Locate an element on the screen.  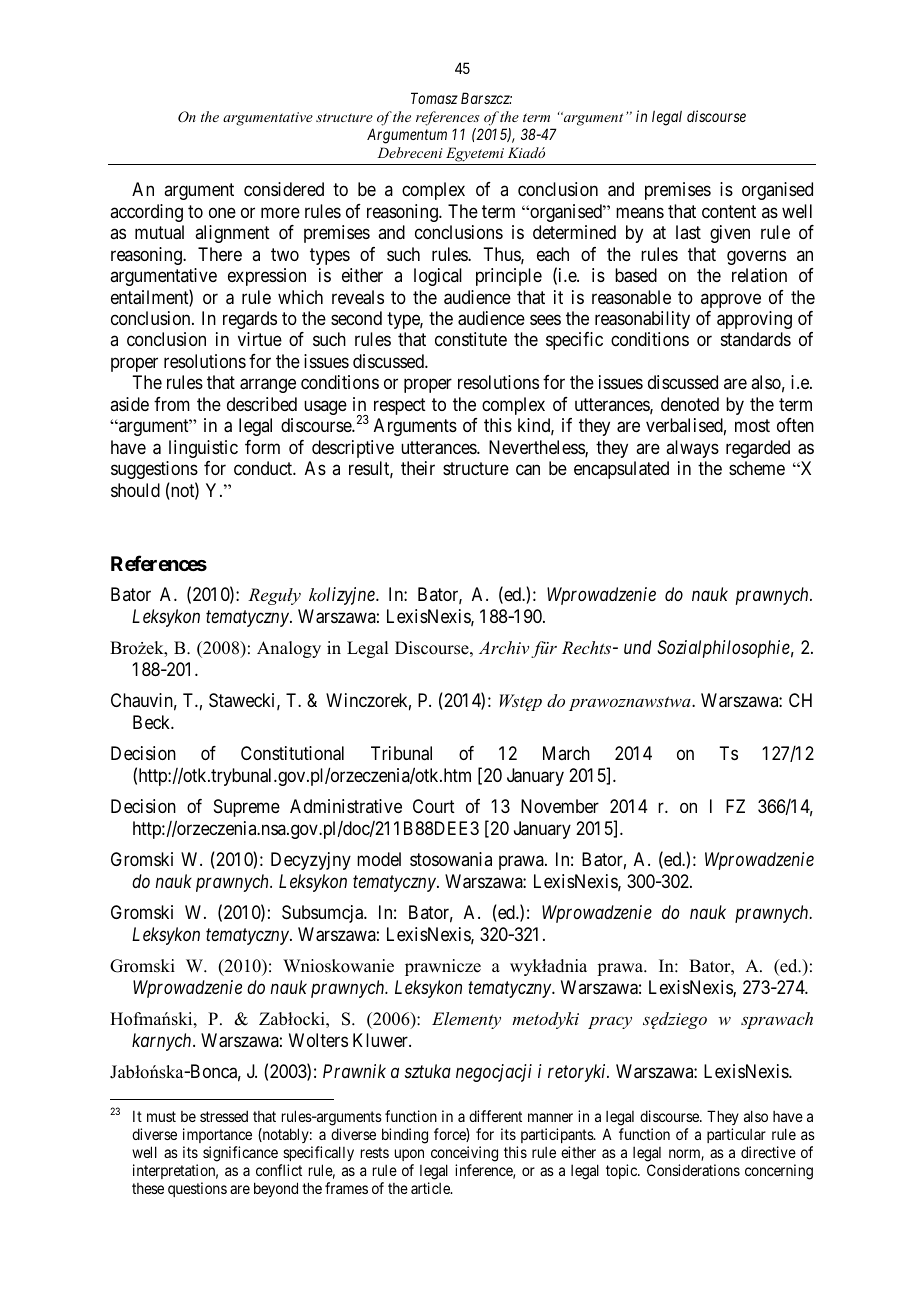
Supreme is located at coordinates (247, 808).
